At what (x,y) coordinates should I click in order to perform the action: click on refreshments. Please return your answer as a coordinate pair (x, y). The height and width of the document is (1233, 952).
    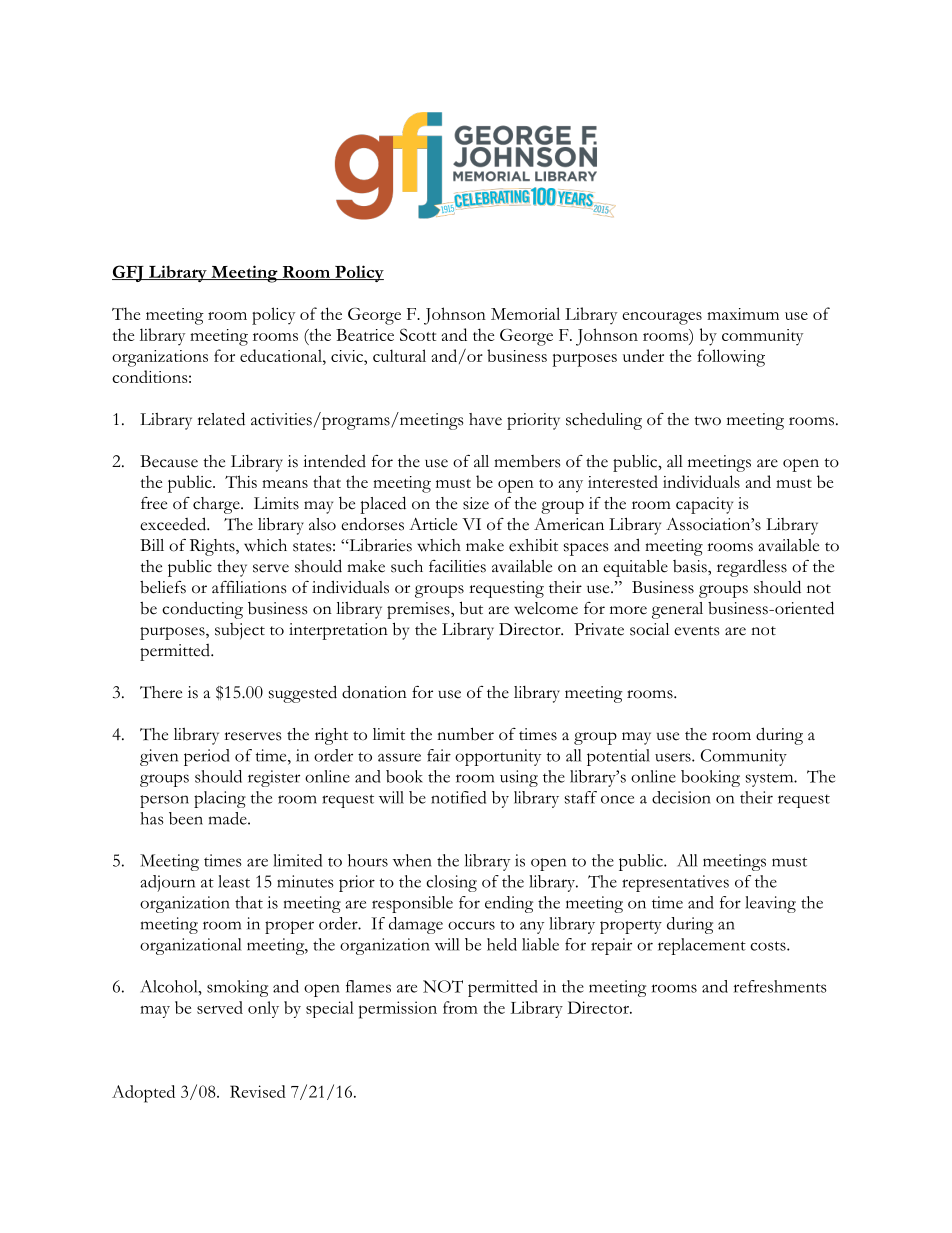
    Looking at the image, I should click on (780, 986).
